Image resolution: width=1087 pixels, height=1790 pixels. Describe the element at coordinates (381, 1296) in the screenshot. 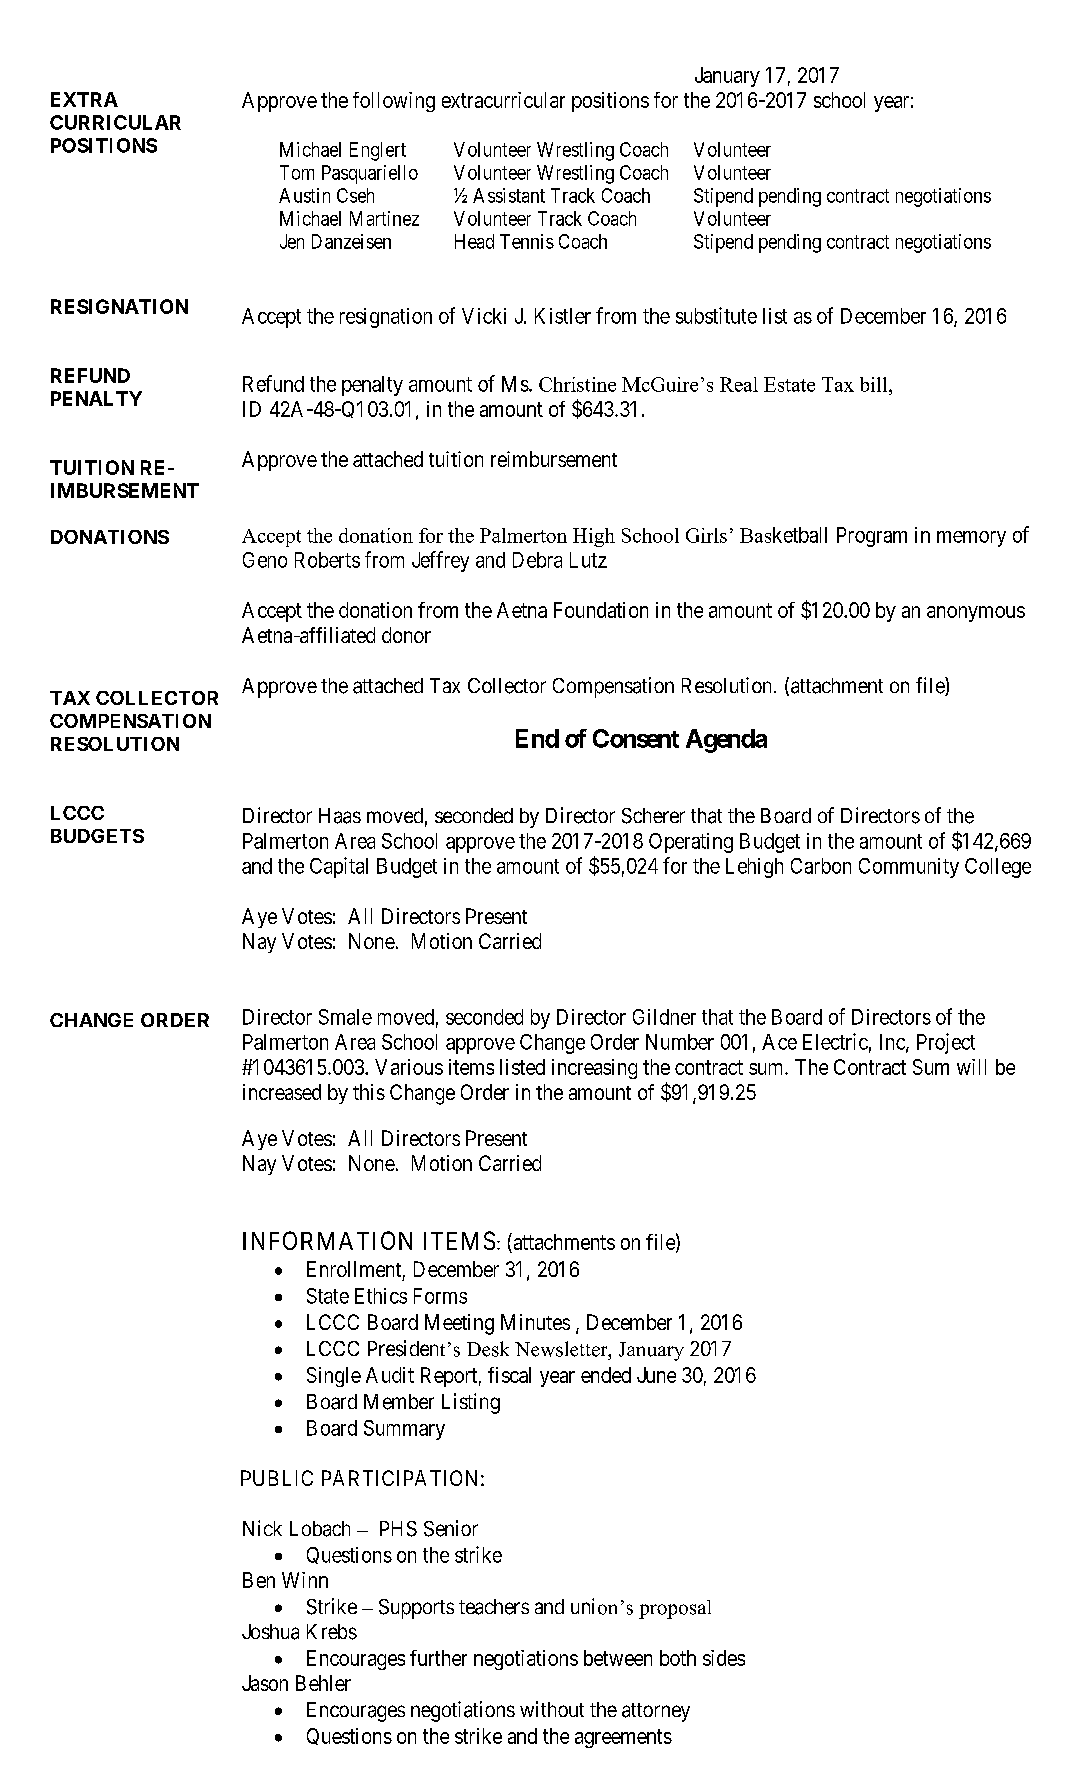

I see `Ethics` at that location.
